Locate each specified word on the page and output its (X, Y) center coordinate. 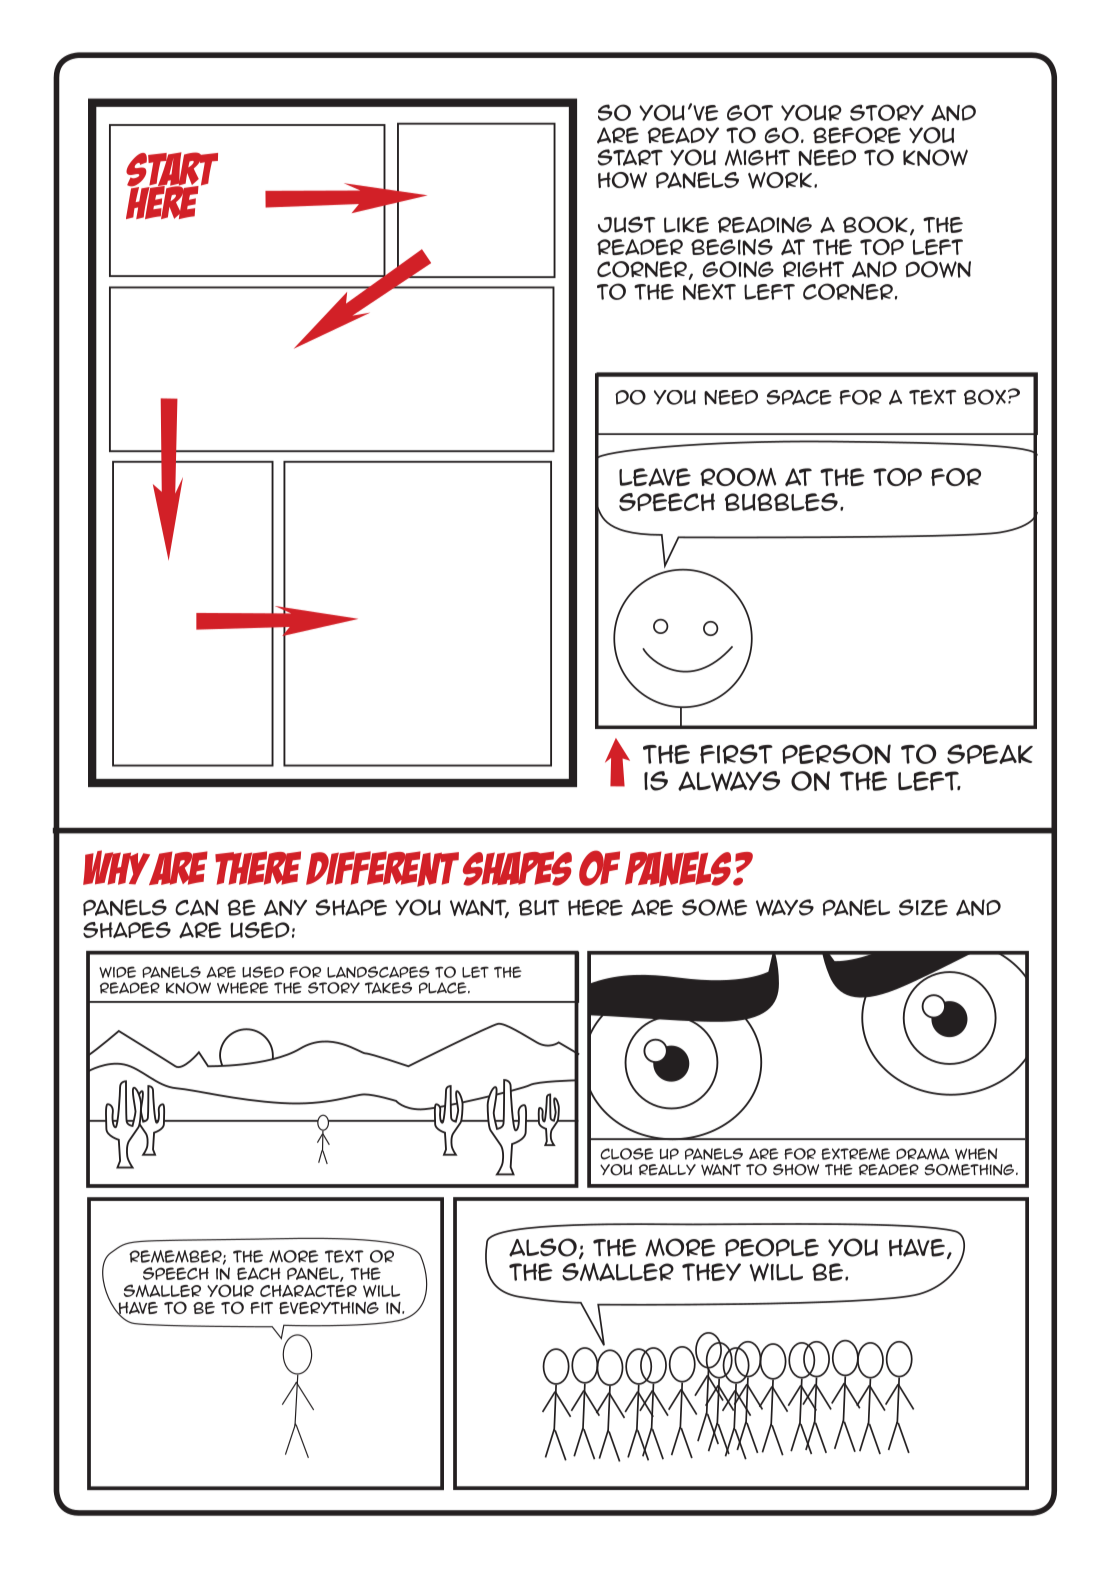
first (736, 754)
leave (655, 477)
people (772, 1247)
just (627, 224)
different (382, 869)
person (836, 754)
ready (683, 135)
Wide (117, 972)
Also (543, 1247)
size (923, 907)
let (475, 972)
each (259, 1273)
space (799, 397)
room (738, 477)
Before (857, 135)
